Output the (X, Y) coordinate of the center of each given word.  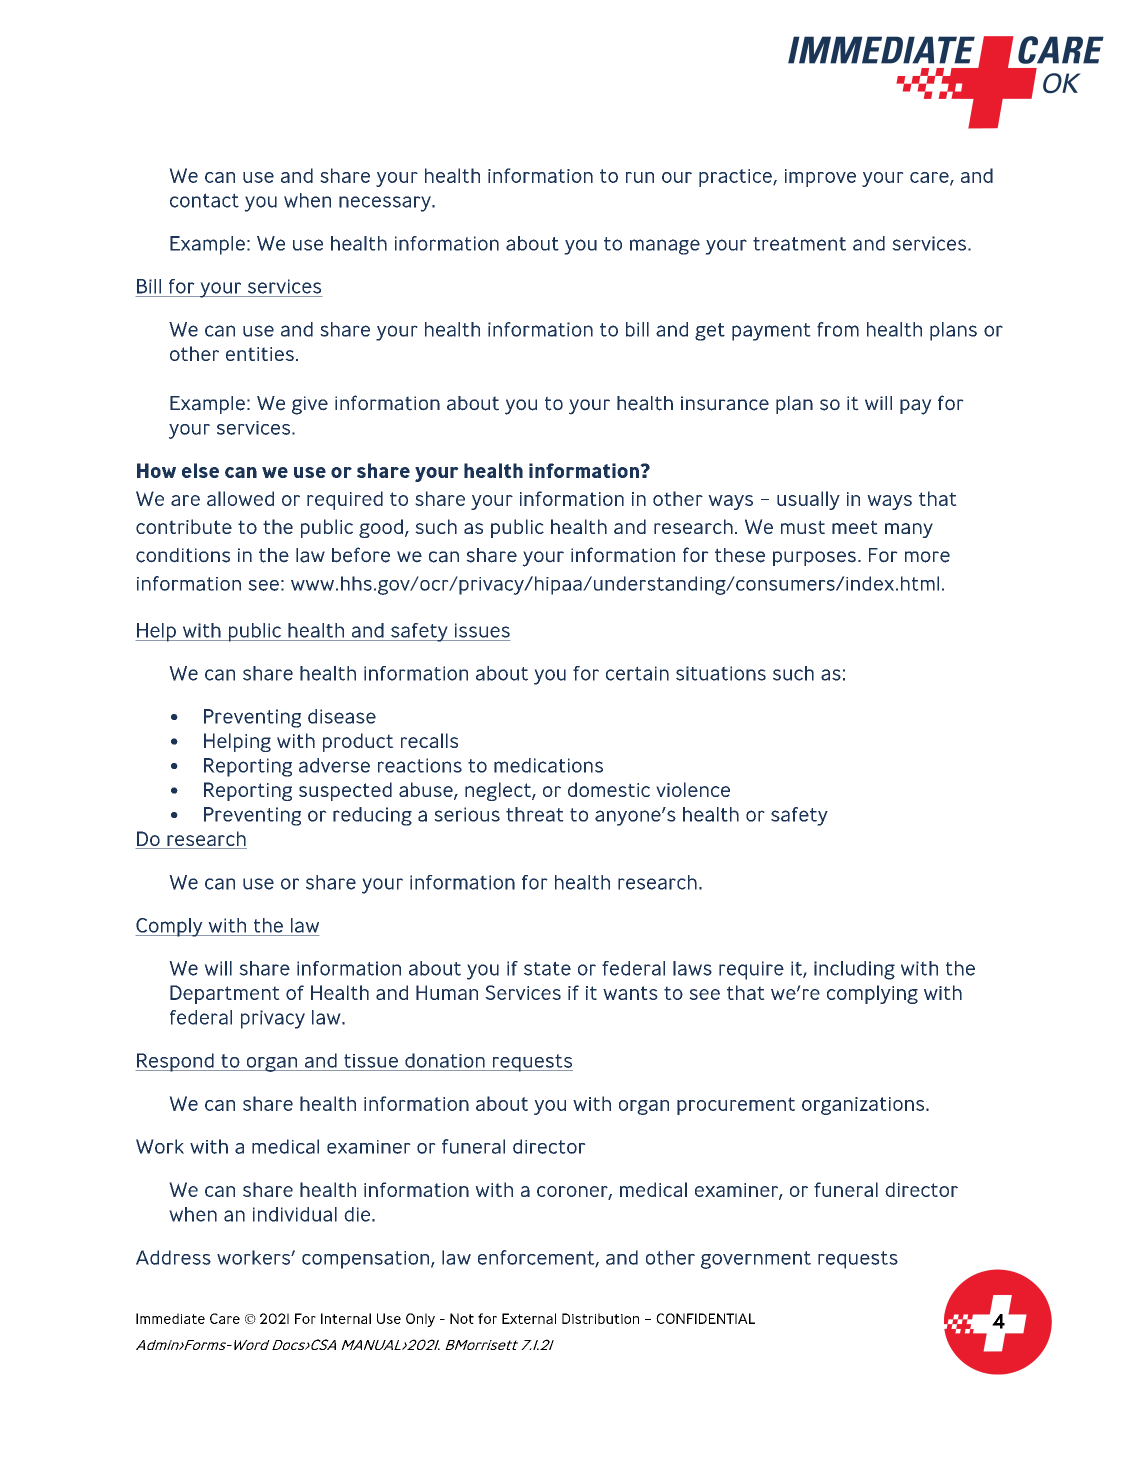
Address (173, 1257)
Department (225, 994)
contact (204, 200)
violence (693, 789)
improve (820, 178)
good (381, 528)
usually (808, 500)
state (547, 968)
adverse (334, 765)
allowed (240, 498)
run (640, 177)
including (854, 970)
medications (548, 765)
